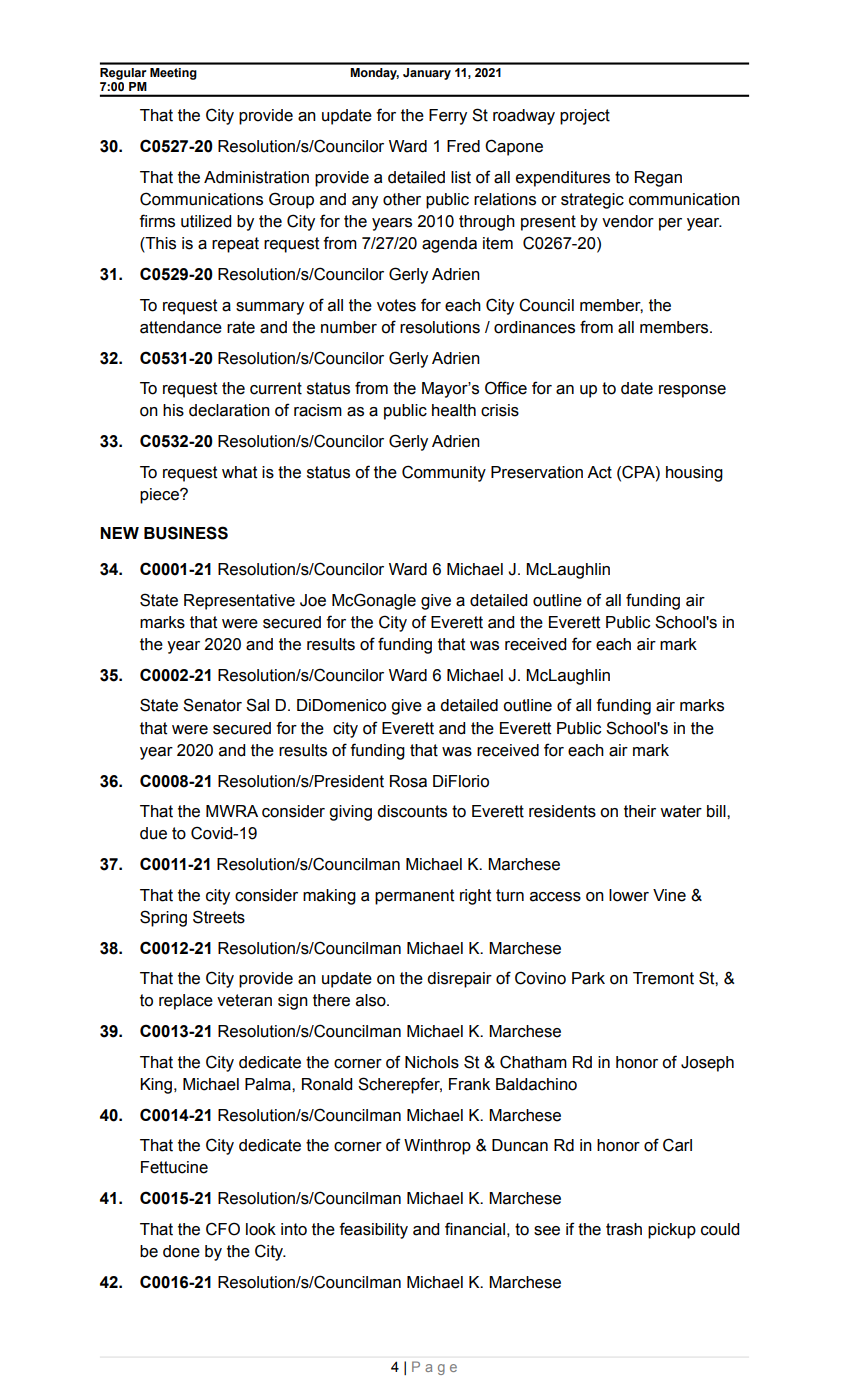 Image resolution: width=849 pixels, height=1400 pixels. What do you see at coordinates (434, 1368) in the screenshot?
I see `Page` at bounding box center [434, 1368].
